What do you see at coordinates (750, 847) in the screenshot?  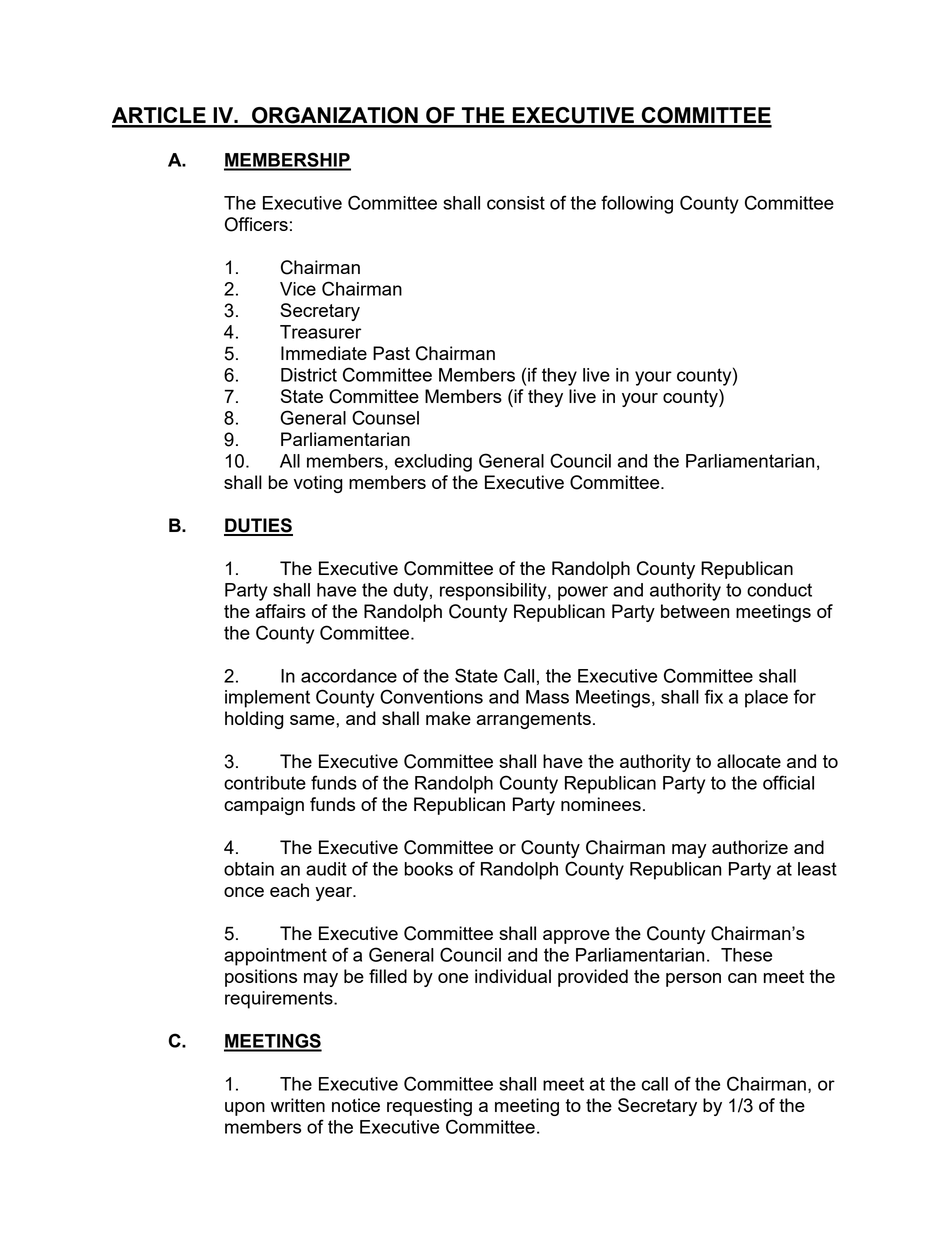 I see `authorize` at bounding box center [750, 847].
